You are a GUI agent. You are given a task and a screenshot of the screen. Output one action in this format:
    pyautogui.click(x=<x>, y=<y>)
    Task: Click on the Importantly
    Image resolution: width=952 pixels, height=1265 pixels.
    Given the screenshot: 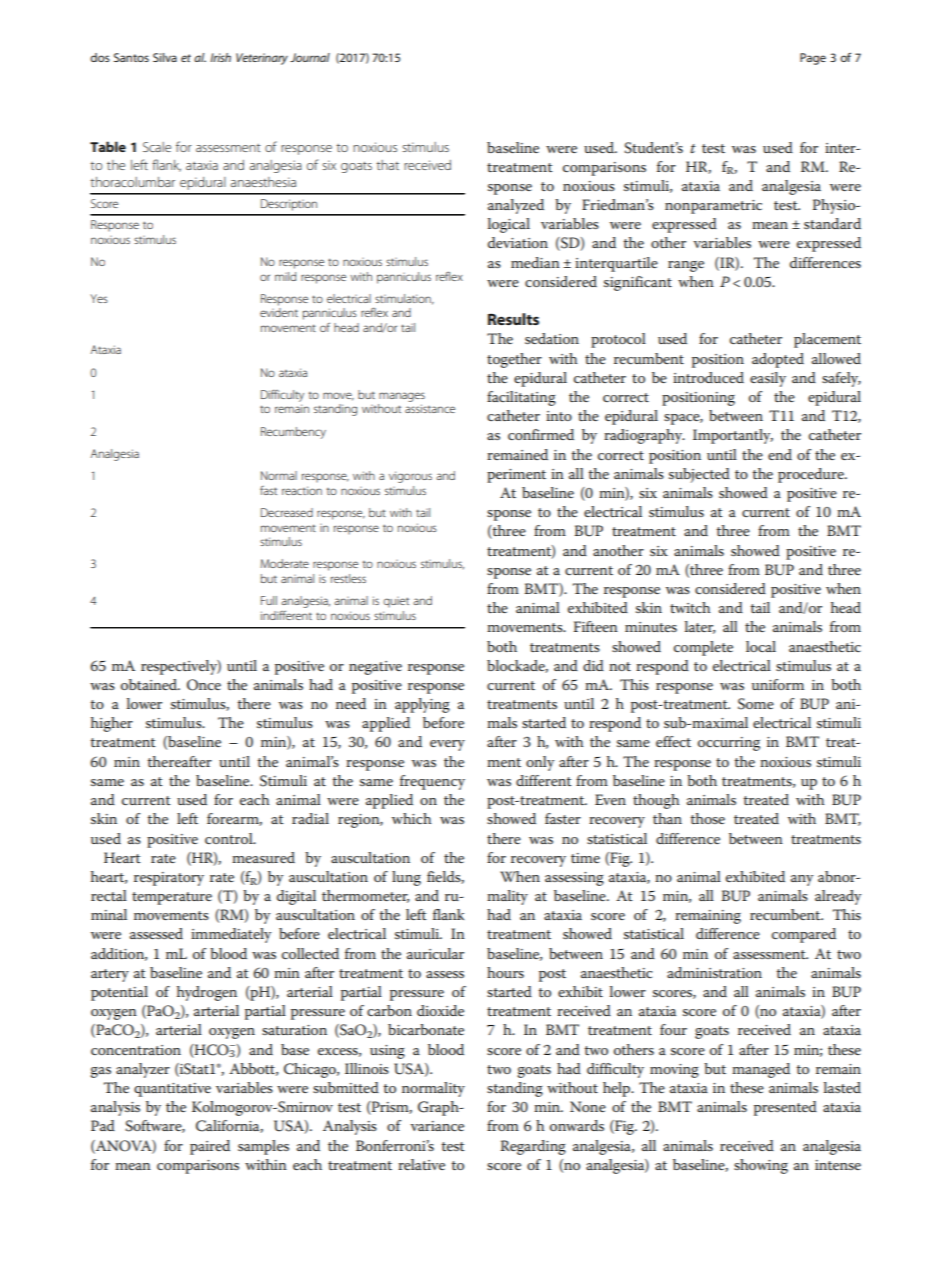 What is the action you would take?
    pyautogui.click(x=733, y=436)
